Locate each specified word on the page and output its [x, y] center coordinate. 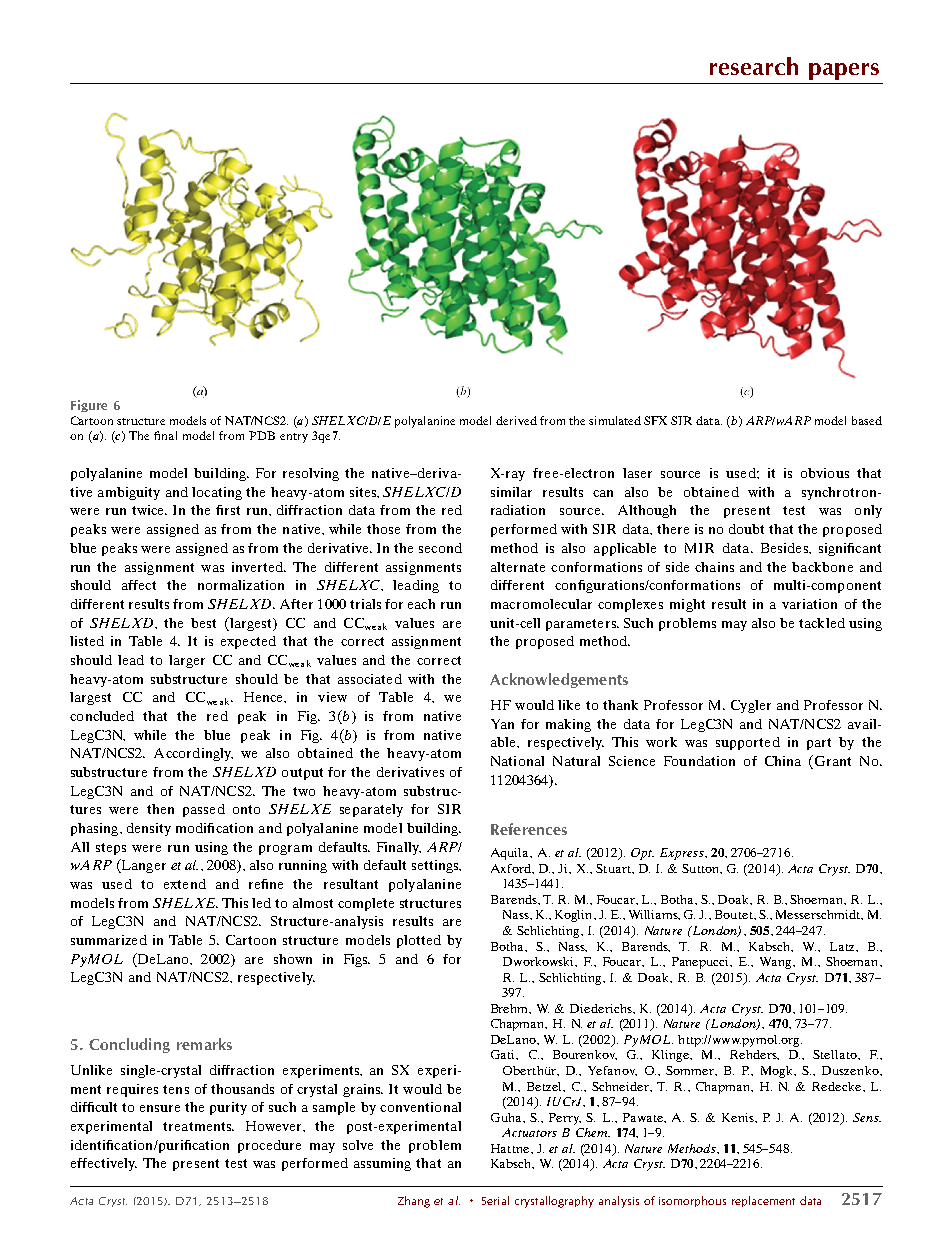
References [529, 829]
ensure [160, 1108]
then [160, 809]
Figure [89, 406]
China [783, 761]
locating [217, 493]
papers [844, 71]
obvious [825, 473]
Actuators [529, 1132]
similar [511, 492]
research [754, 66]
